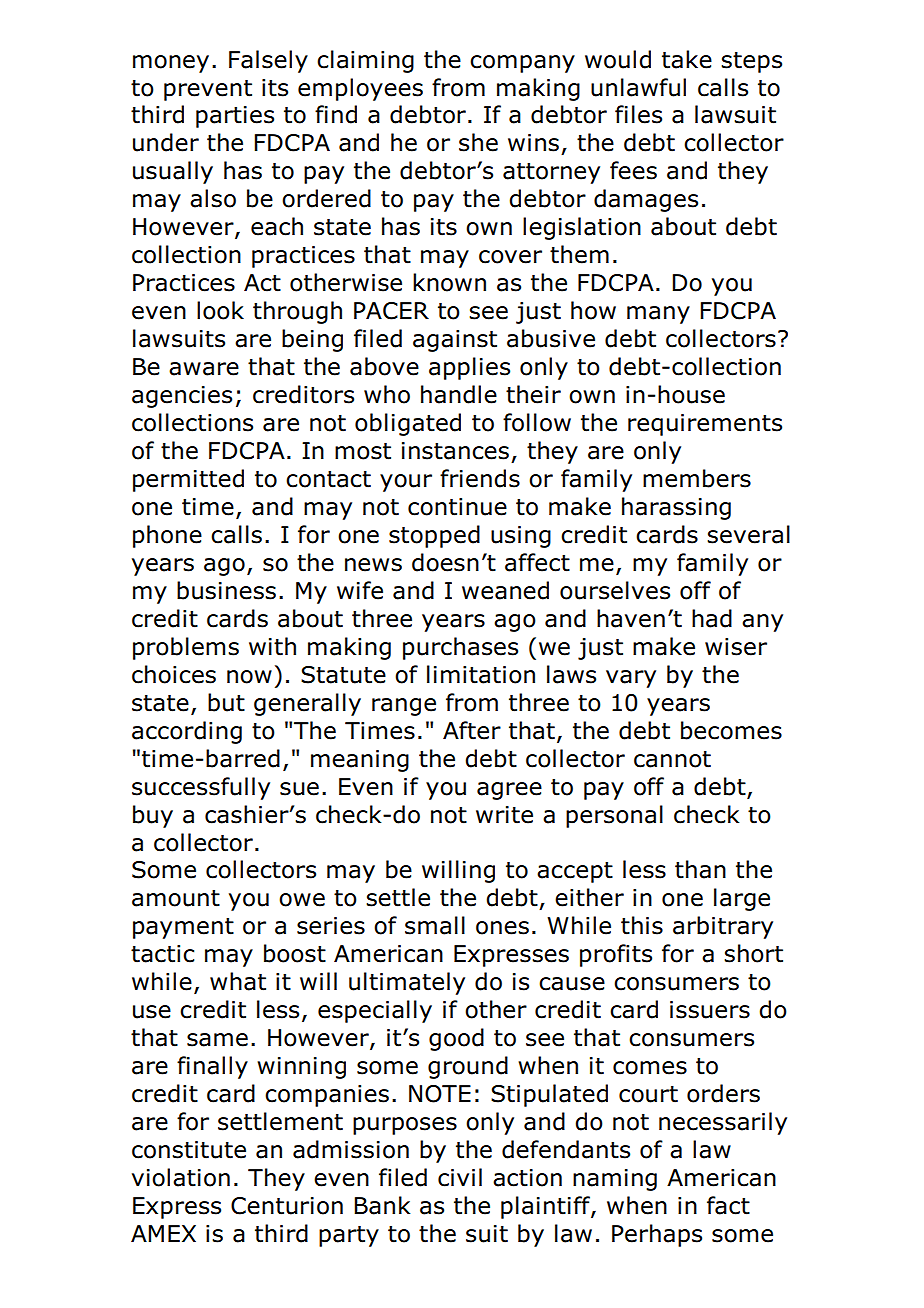 The height and width of the image is (1308, 924). Describe the element at coordinates (455, 451) in the image. I see `instances` at that location.
